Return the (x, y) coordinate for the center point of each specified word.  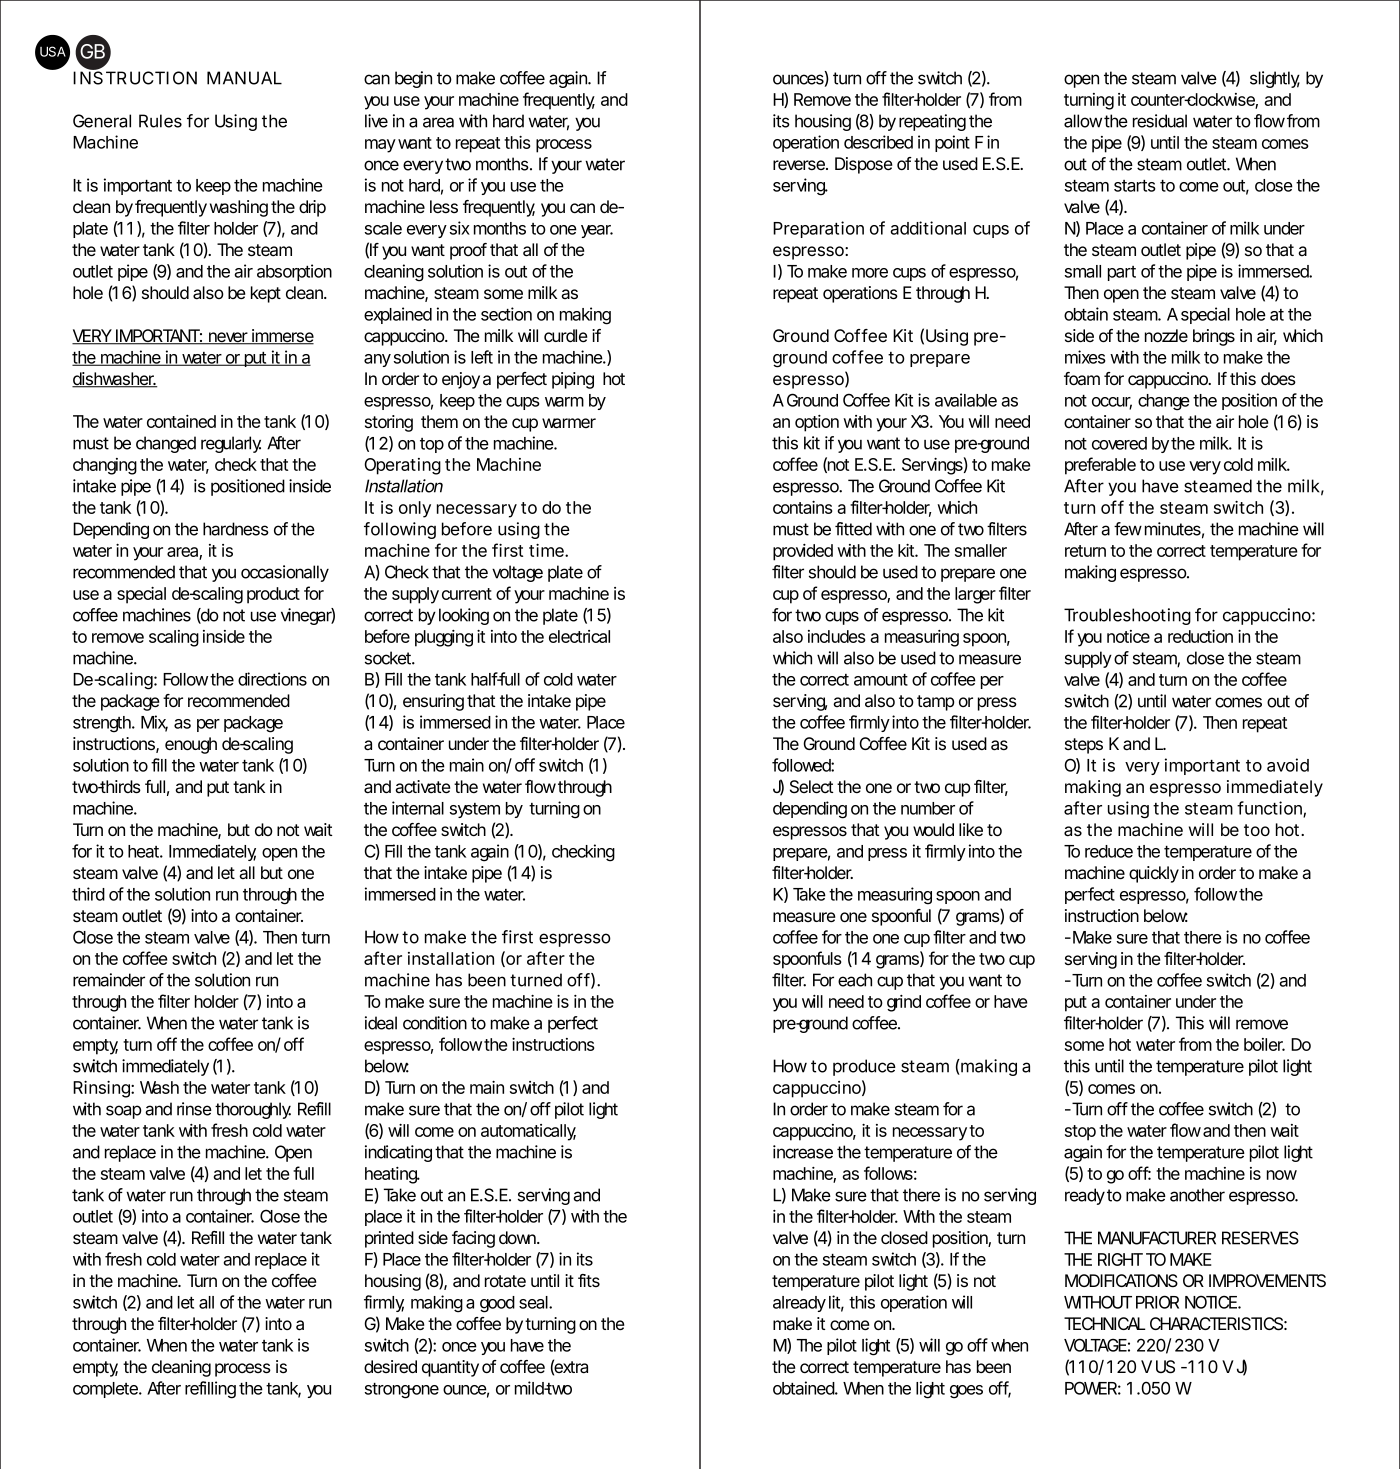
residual (1160, 121)
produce (864, 1067)
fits (589, 1280)
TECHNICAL (1105, 1323)
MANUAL (244, 78)
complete (107, 1390)
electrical (579, 636)
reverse (800, 165)
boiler (1264, 1044)
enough (191, 745)
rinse (194, 1109)
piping (573, 380)
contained (181, 421)
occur (1112, 403)
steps (1084, 746)
